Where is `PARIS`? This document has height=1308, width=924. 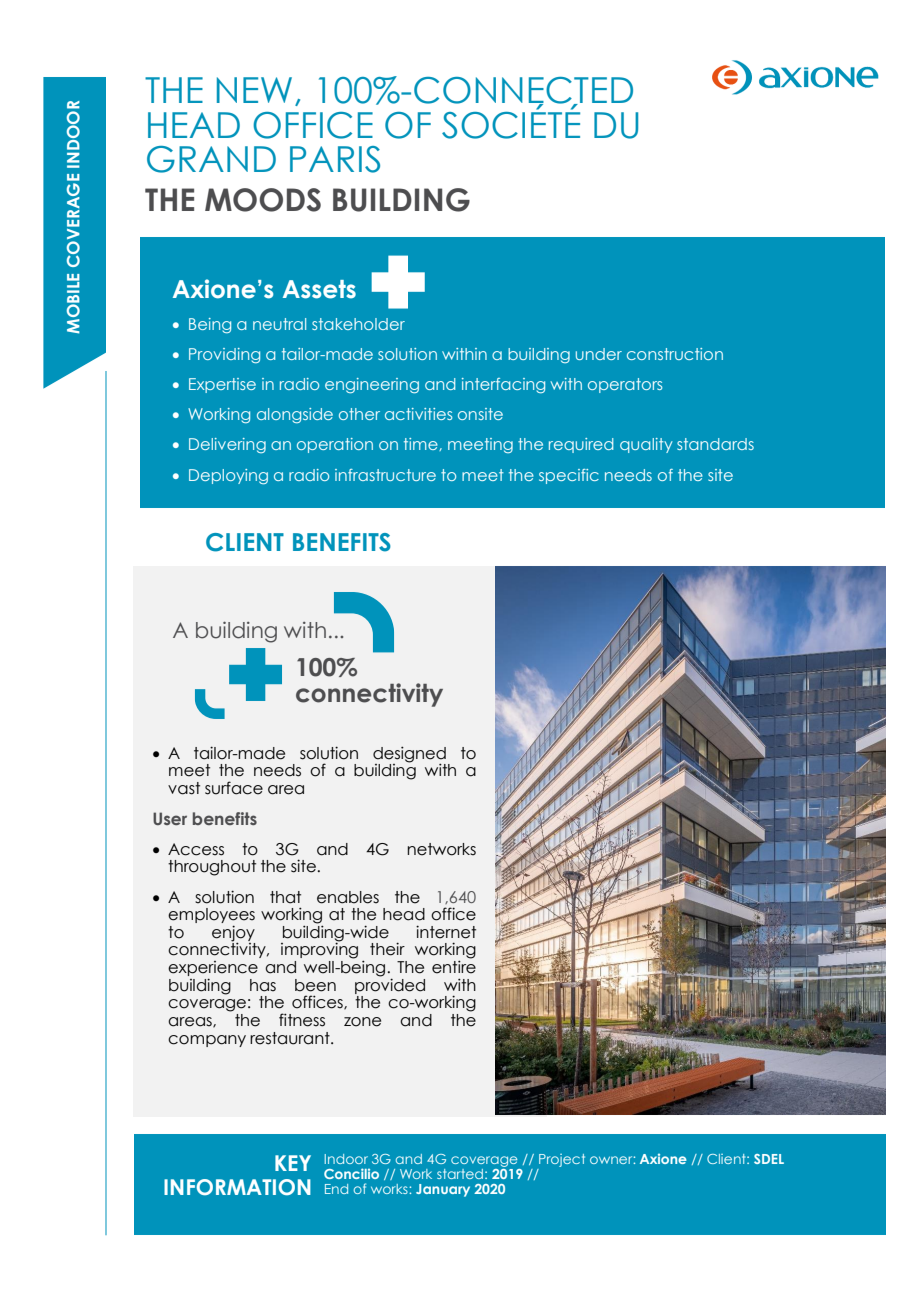
PARIS is located at coordinates (335, 159).
